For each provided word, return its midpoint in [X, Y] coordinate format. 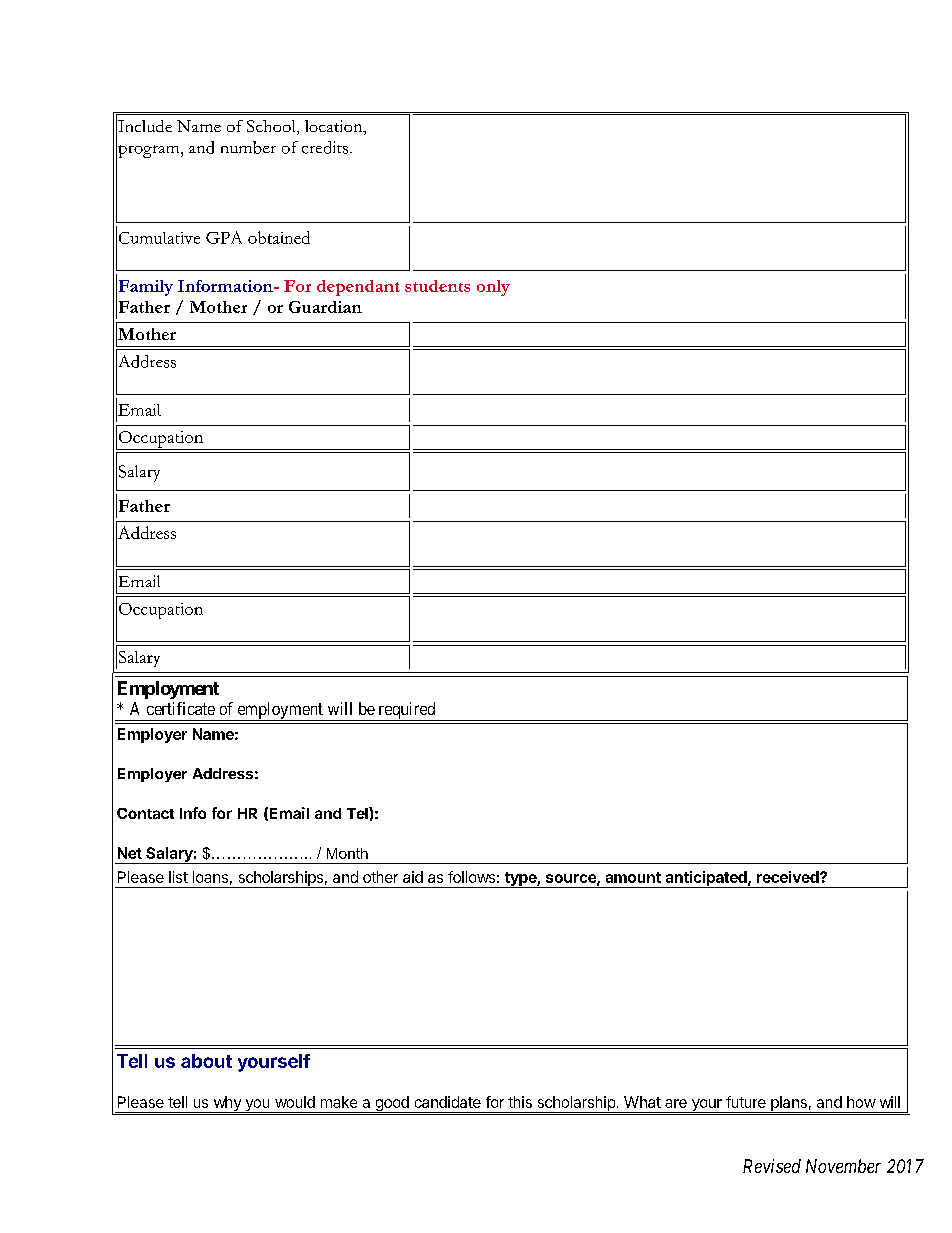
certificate [181, 708]
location [335, 127]
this [520, 1102]
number [248, 147]
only [493, 288]
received [789, 877]
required [407, 711]
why [227, 1104]
